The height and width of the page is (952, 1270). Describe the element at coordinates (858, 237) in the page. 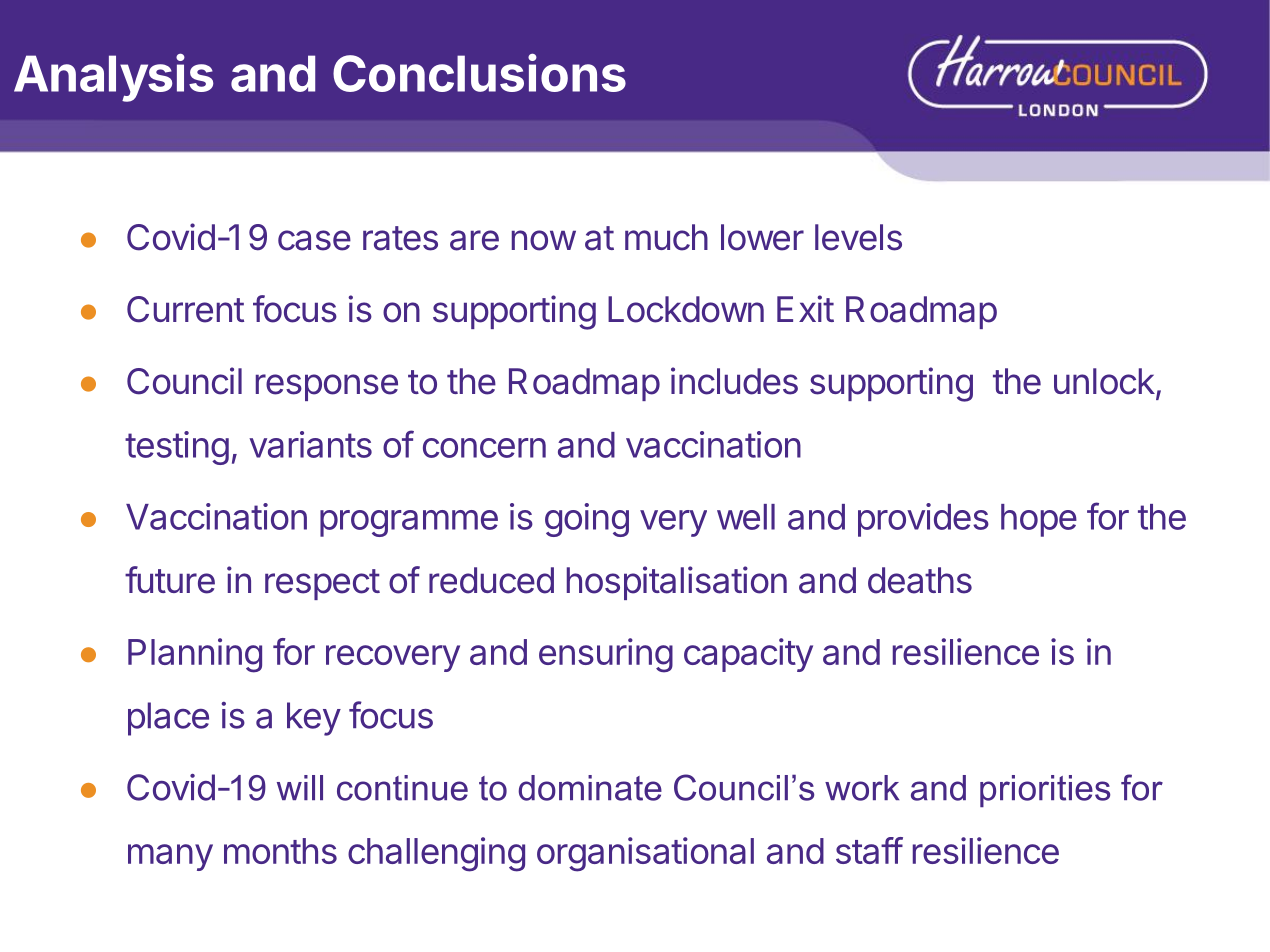

I see `levels` at that location.
